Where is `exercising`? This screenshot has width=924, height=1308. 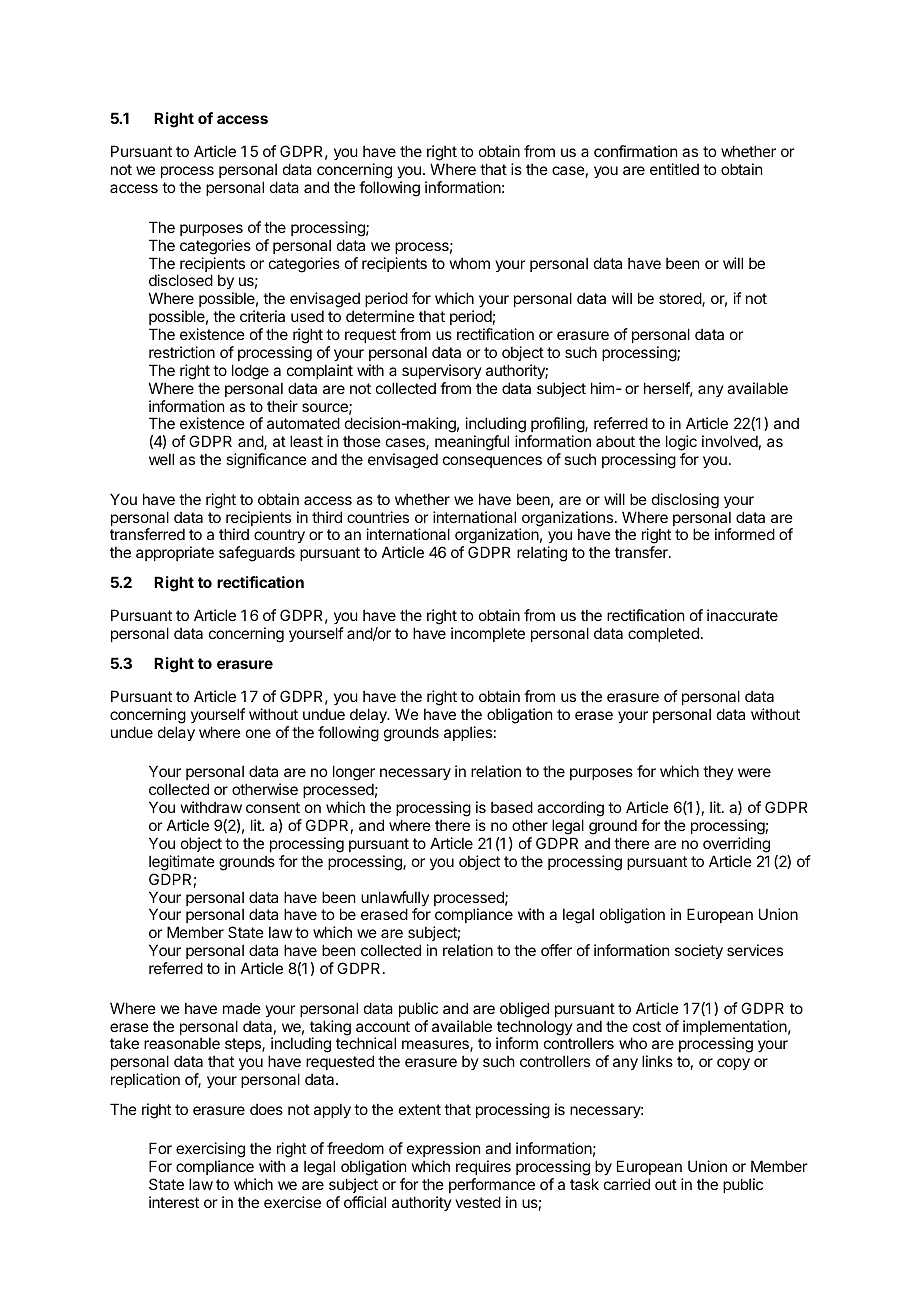 exercising is located at coordinates (210, 1151).
